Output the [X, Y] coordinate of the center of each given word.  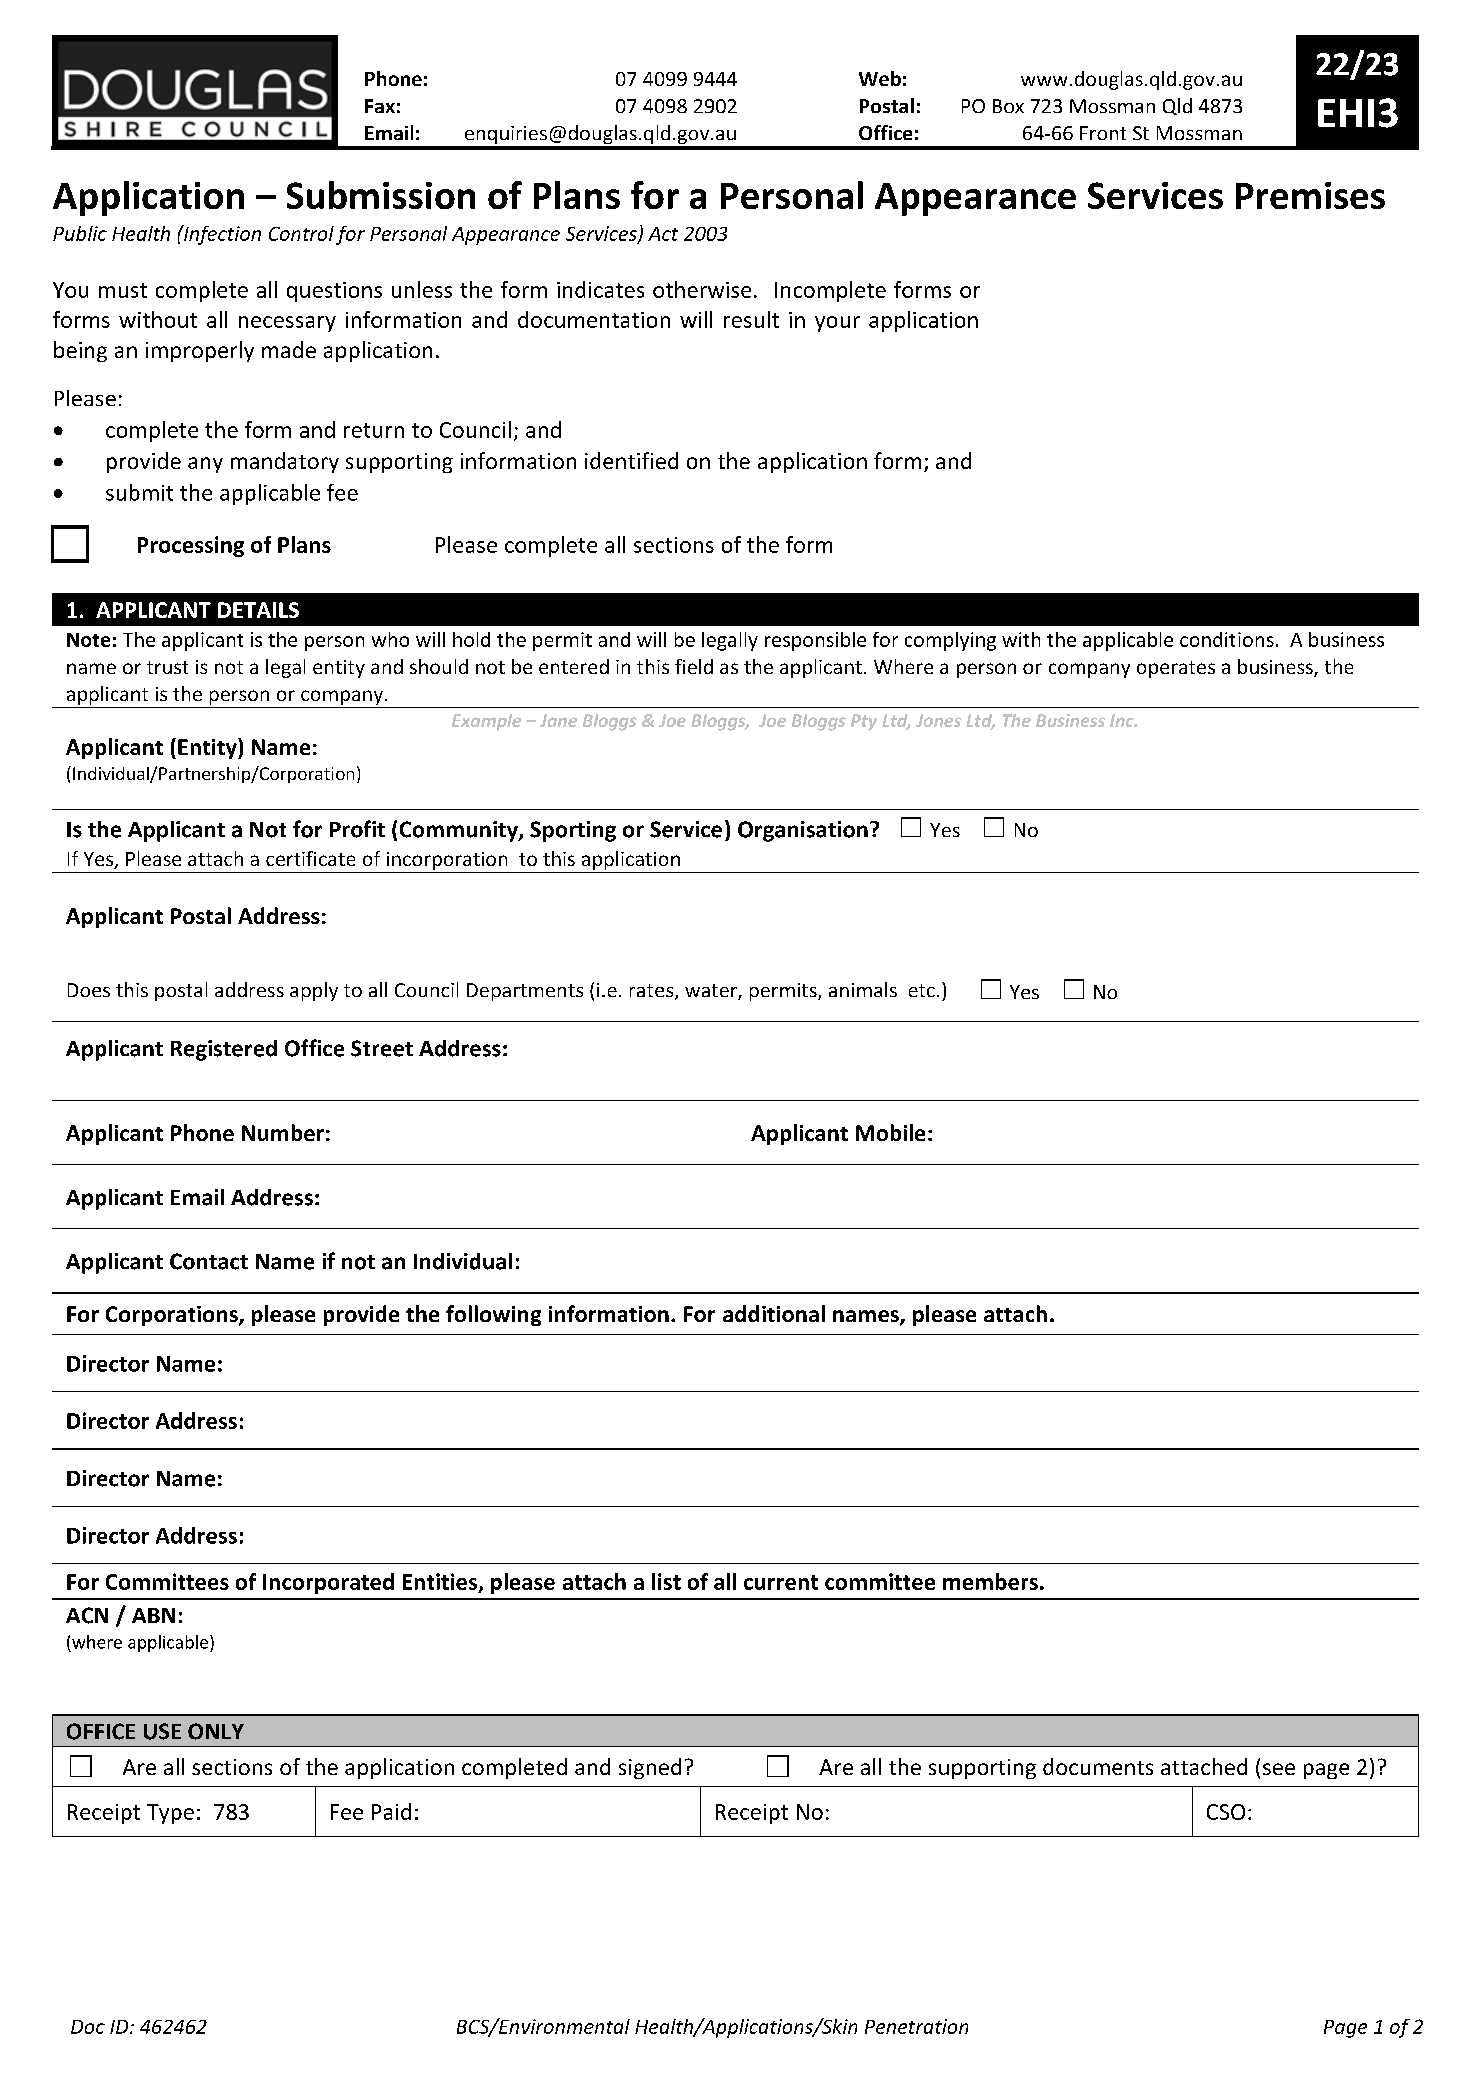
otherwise [702, 289]
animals [863, 989]
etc [922, 990]
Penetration [916, 2026]
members [990, 1581]
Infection [221, 235]
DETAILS [258, 610]
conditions [1227, 639]
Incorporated [328, 1583]
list [666, 1581]
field [694, 666]
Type [170, 1814]
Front [1103, 133]
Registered [224, 1050]
